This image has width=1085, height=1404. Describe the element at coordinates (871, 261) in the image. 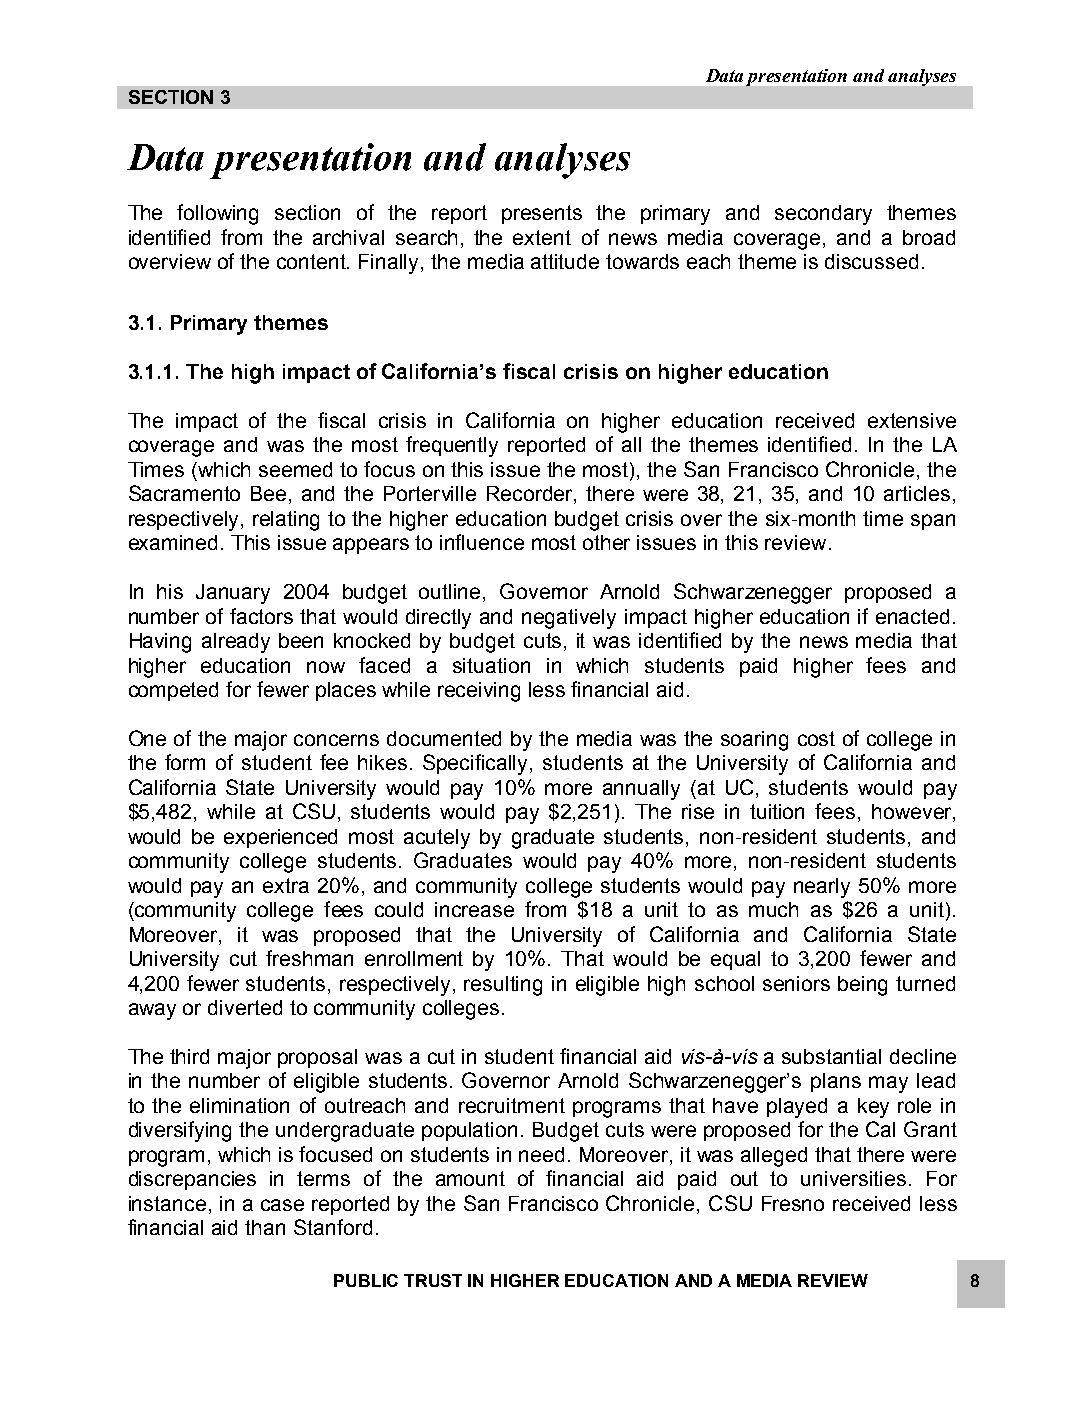

I see `discussed` at that location.
